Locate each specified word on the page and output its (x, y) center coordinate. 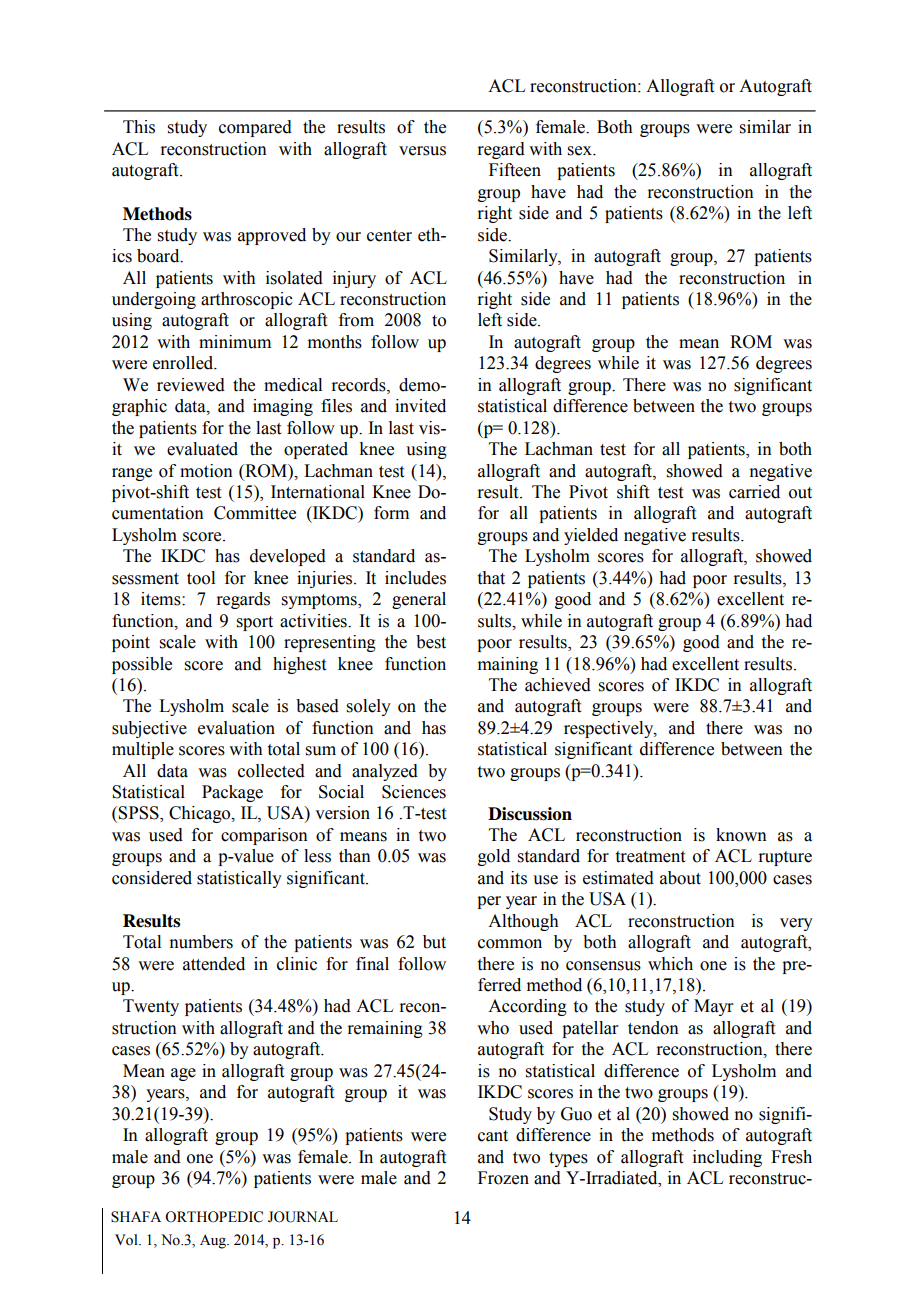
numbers (201, 942)
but (434, 942)
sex (581, 151)
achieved (558, 685)
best (431, 642)
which (670, 964)
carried (754, 492)
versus (422, 151)
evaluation (236, 728)
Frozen (503, 1178)
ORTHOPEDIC (214, 1217)
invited (420, 406)
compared (255, 128)
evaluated (202, 449)
